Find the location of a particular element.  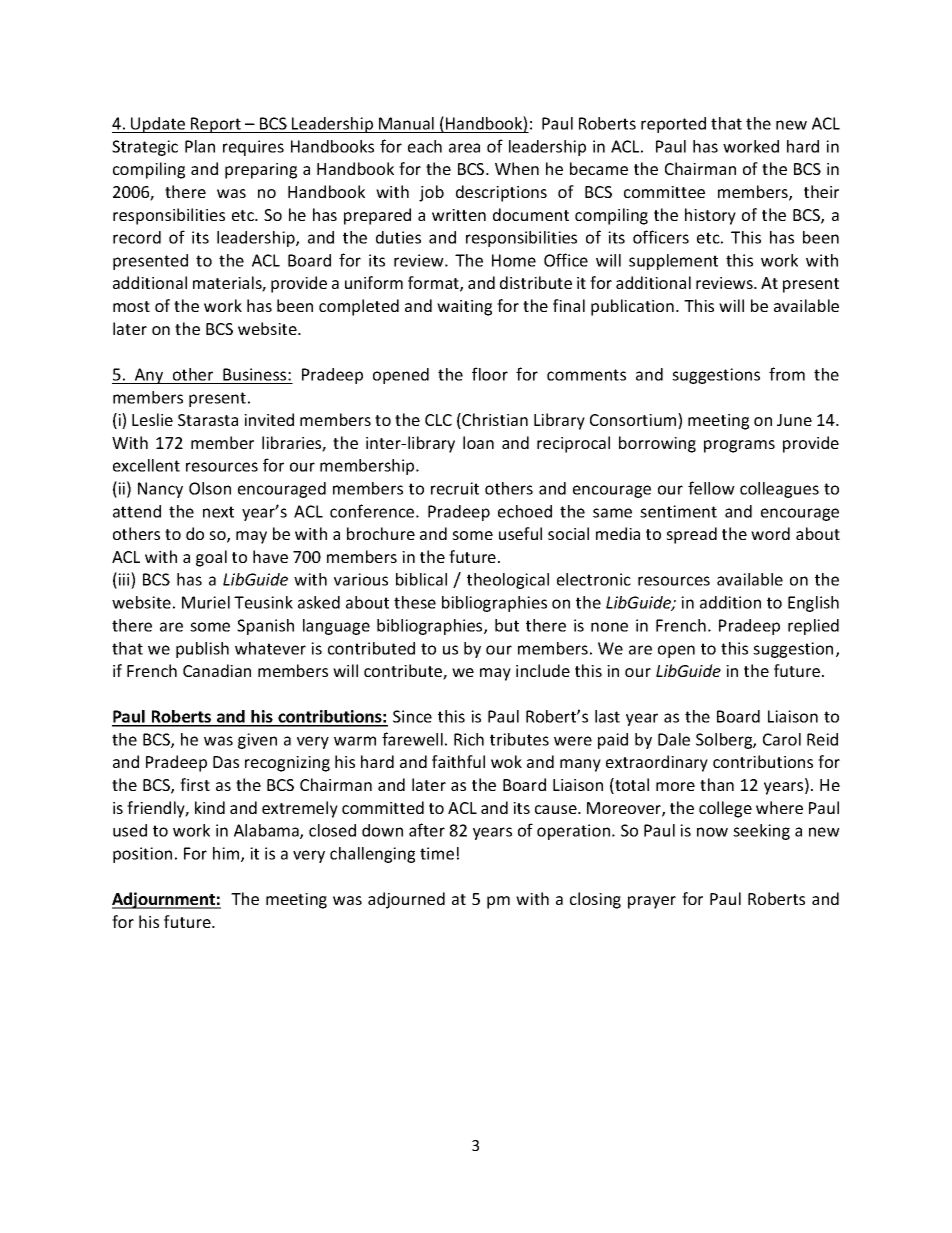

most is located at coordinates (131, 306).
